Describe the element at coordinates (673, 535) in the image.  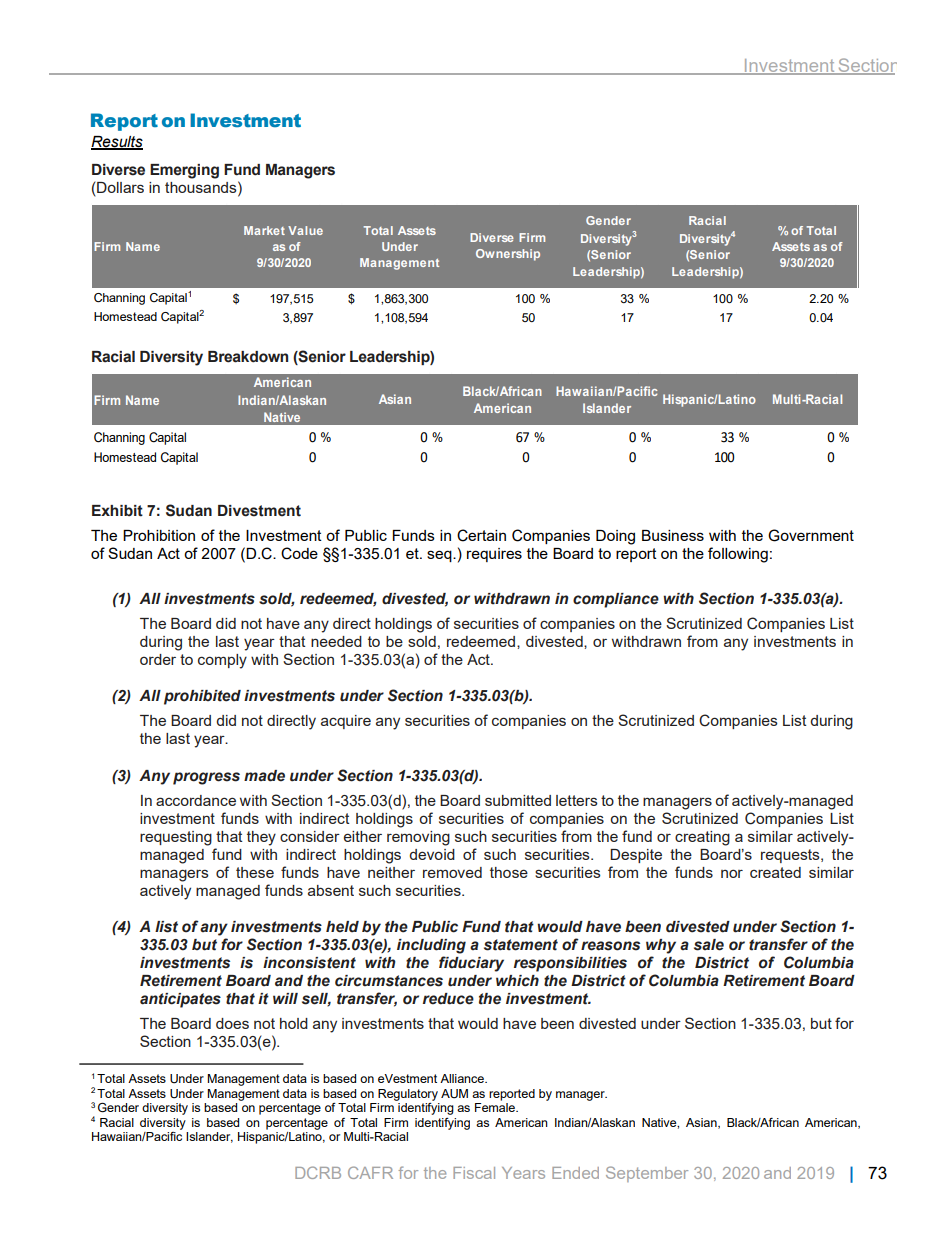
I see `Business` at that location.
